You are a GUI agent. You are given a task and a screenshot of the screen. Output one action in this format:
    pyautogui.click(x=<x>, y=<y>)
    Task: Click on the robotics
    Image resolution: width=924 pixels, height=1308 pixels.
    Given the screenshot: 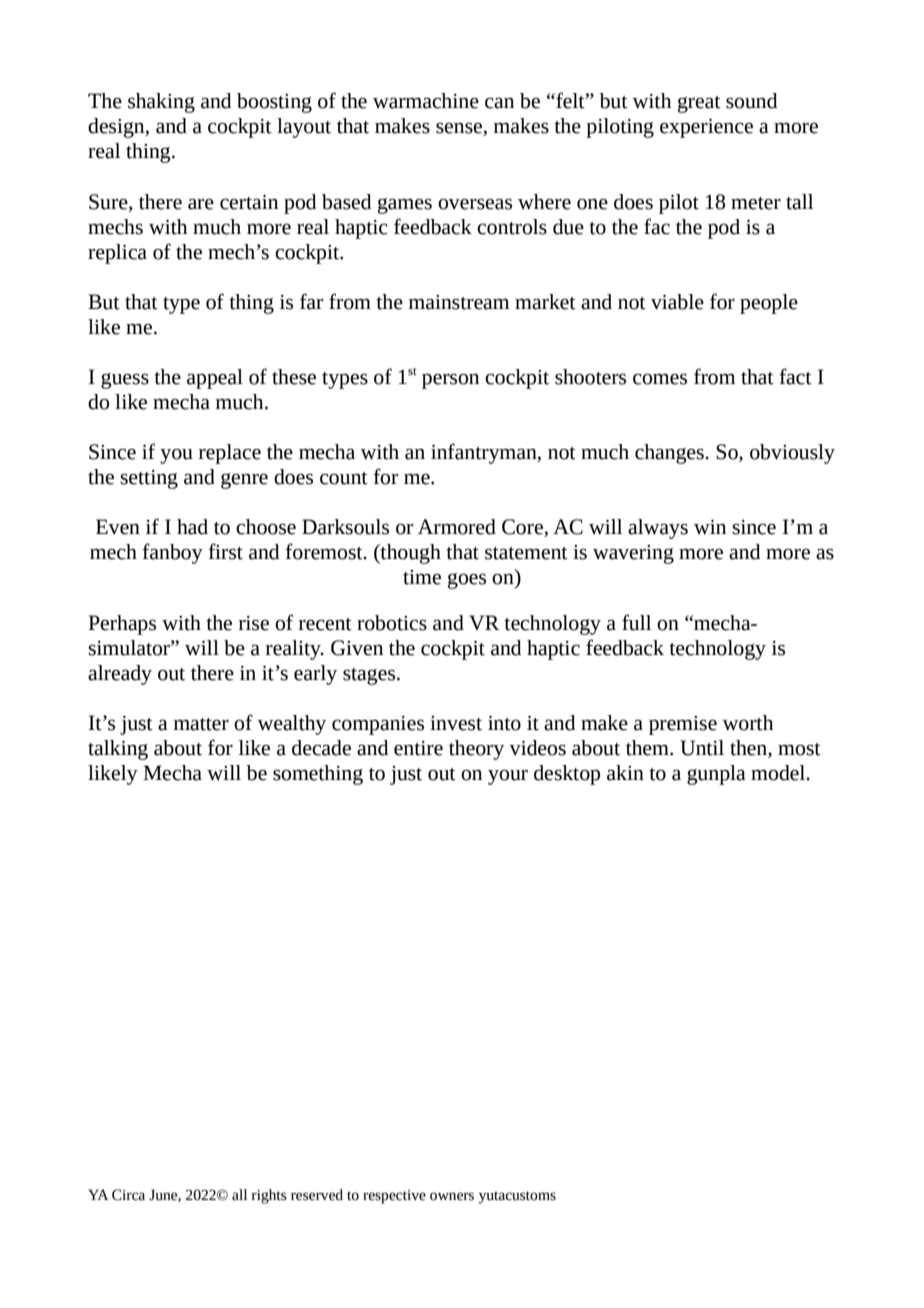 What is the action you would take?
    pyautogui.click(x=392, y=623)
